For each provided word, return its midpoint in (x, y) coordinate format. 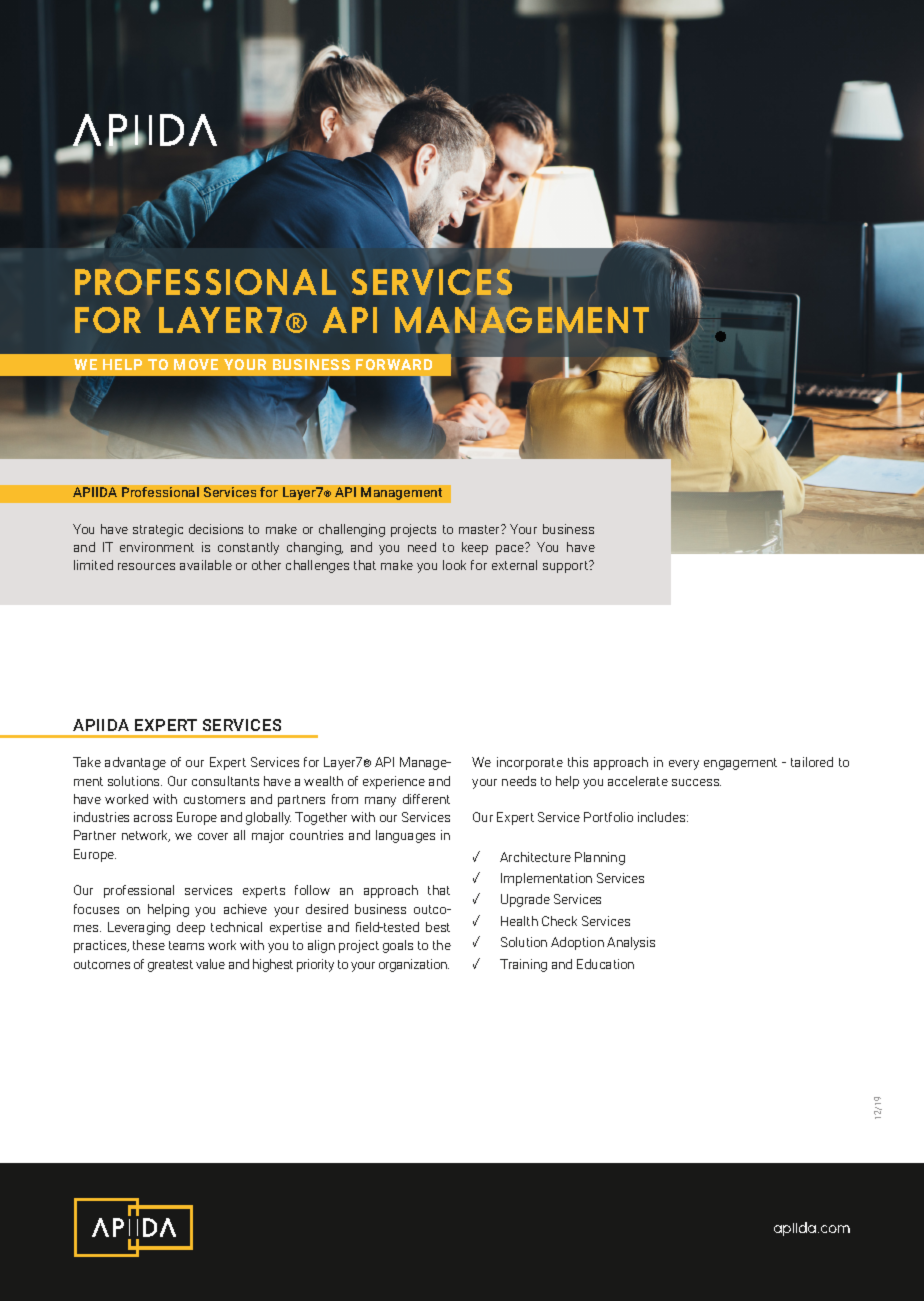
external (514, 565)
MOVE (196, 364)
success (696, 782)
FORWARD (394, 364)
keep (475, 548)
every (684, 765)
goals (398, 946)
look (454, 565)
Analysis (631, 943)
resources (146, 566)
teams (186, 945)
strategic (158, 530)
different (426, 799)
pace (511, 549)
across (153, 818)
